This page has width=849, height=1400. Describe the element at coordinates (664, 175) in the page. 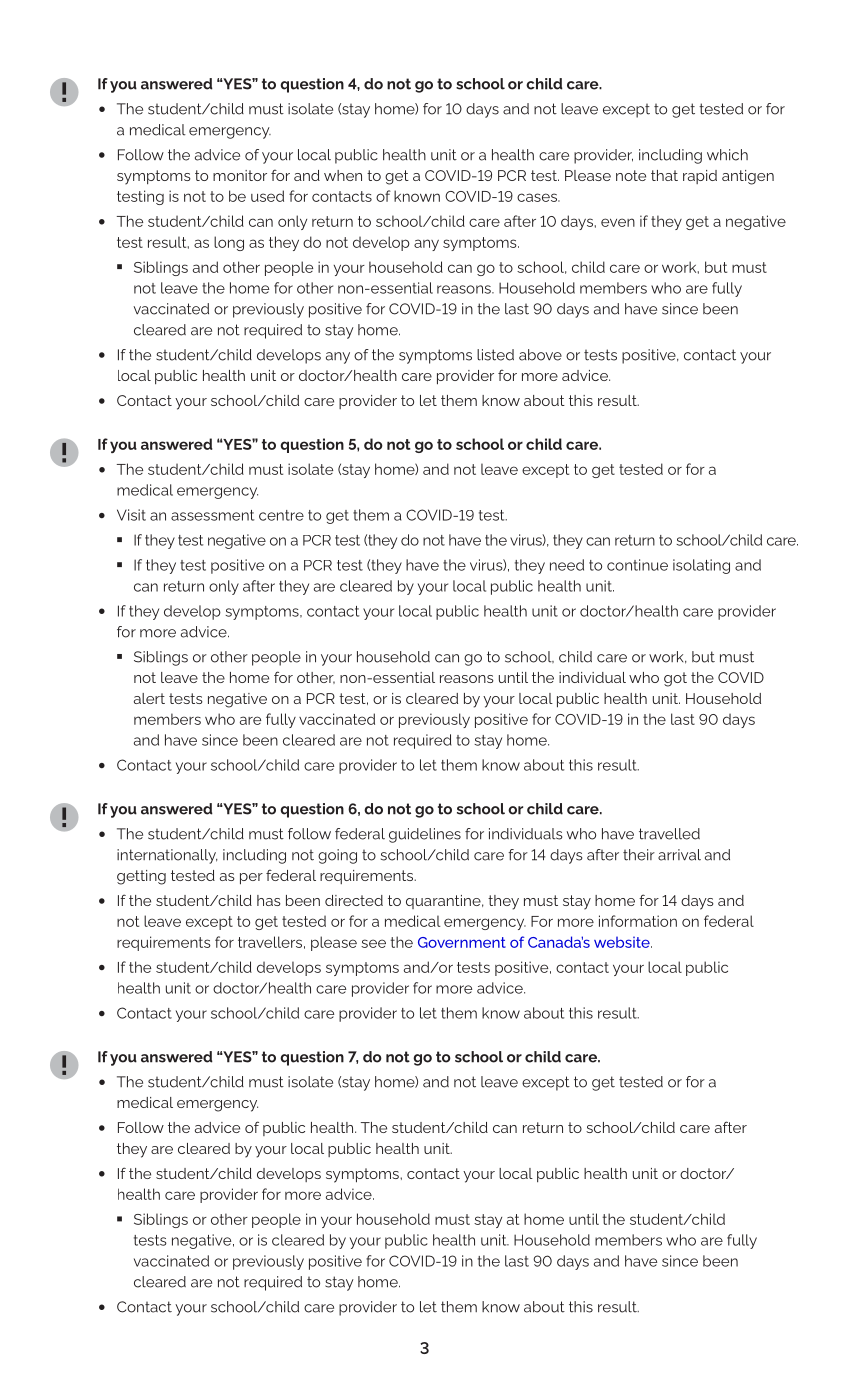

I see `that` at that location.
